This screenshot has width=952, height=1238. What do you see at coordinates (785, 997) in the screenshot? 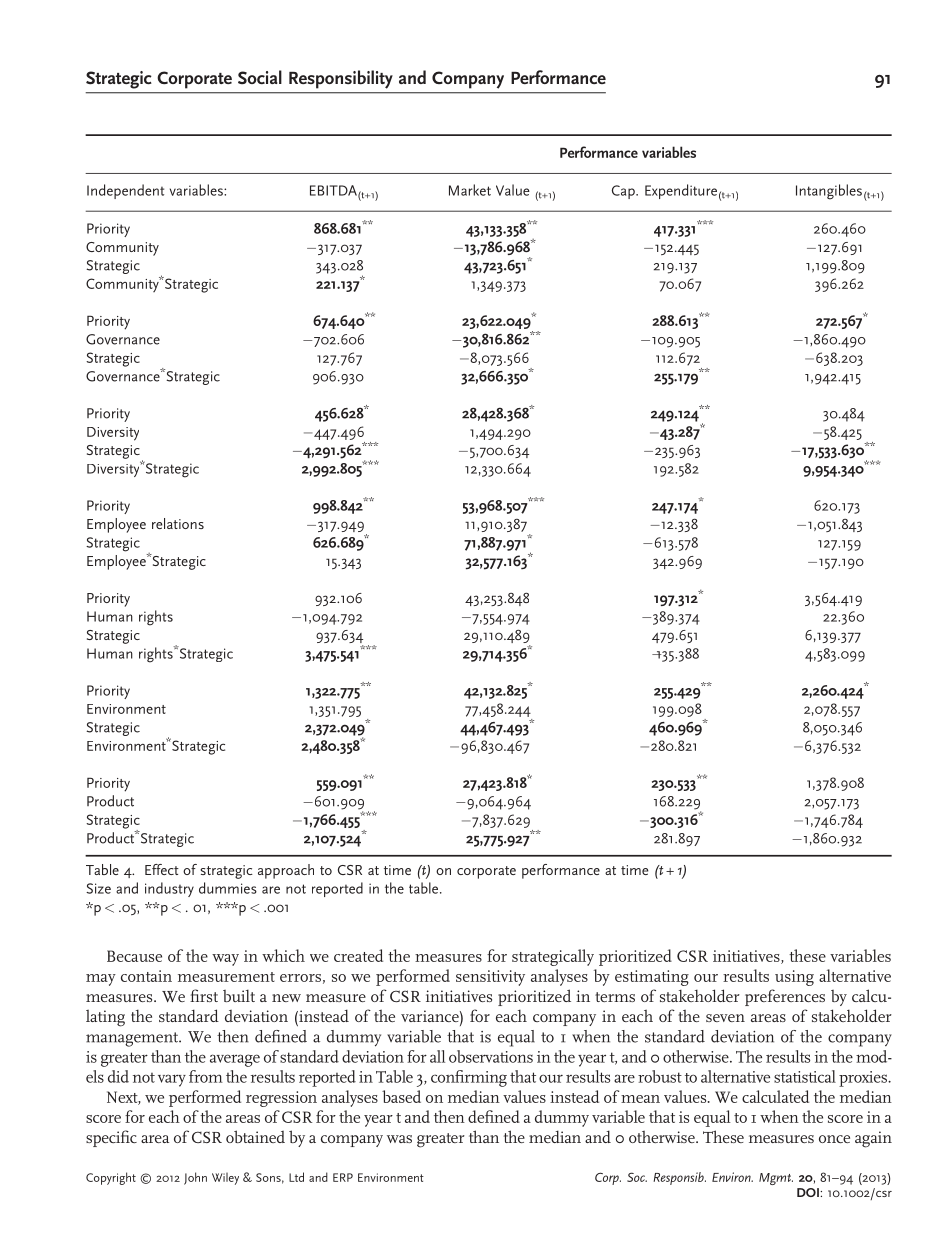
I see `preferences` at bounding box center [785, 997].
